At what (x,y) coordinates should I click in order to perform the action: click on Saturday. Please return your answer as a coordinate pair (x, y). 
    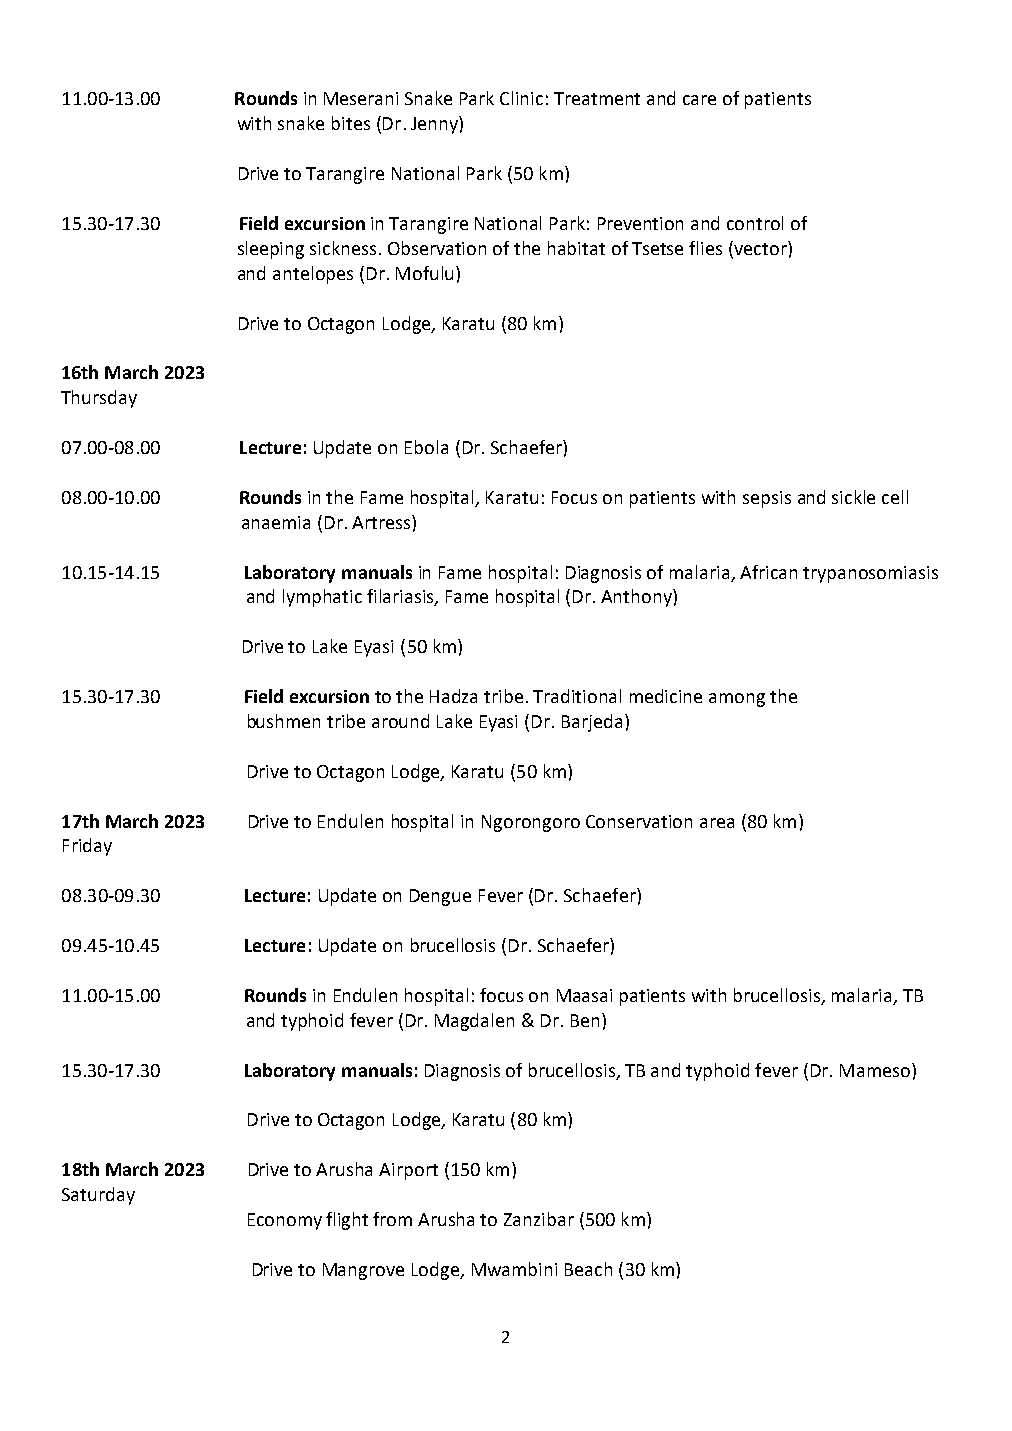
    Looking at the image, I should click on (98, 1196).
